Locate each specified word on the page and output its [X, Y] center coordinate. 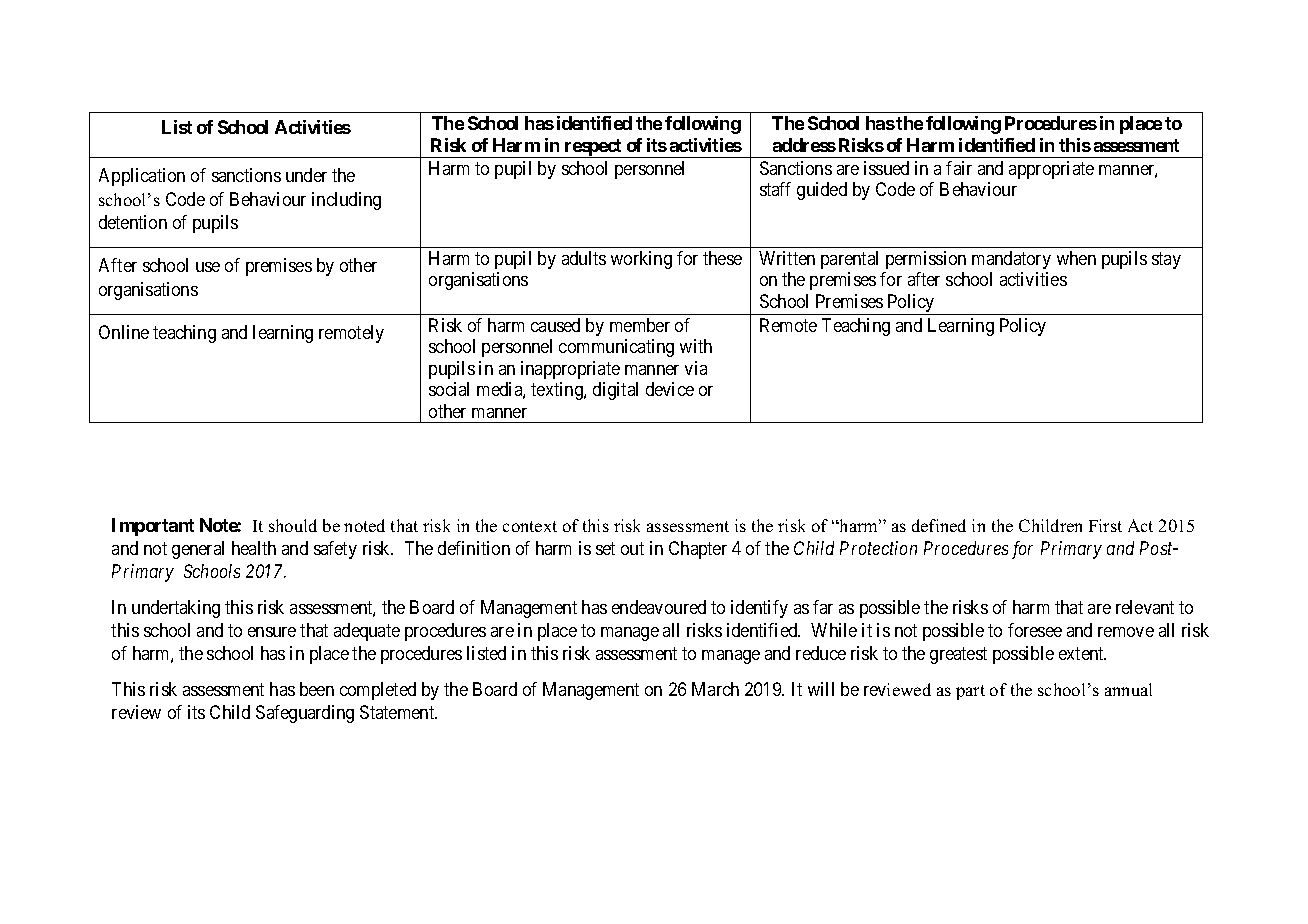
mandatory [1011, 260]
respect [593, 148]
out [632, 549]
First [1105, 525]
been [317, 689]
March [715, 689]
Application [142, 177]
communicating [616, 348]
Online [124, 332]
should [293, 525]
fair [959, 168]
